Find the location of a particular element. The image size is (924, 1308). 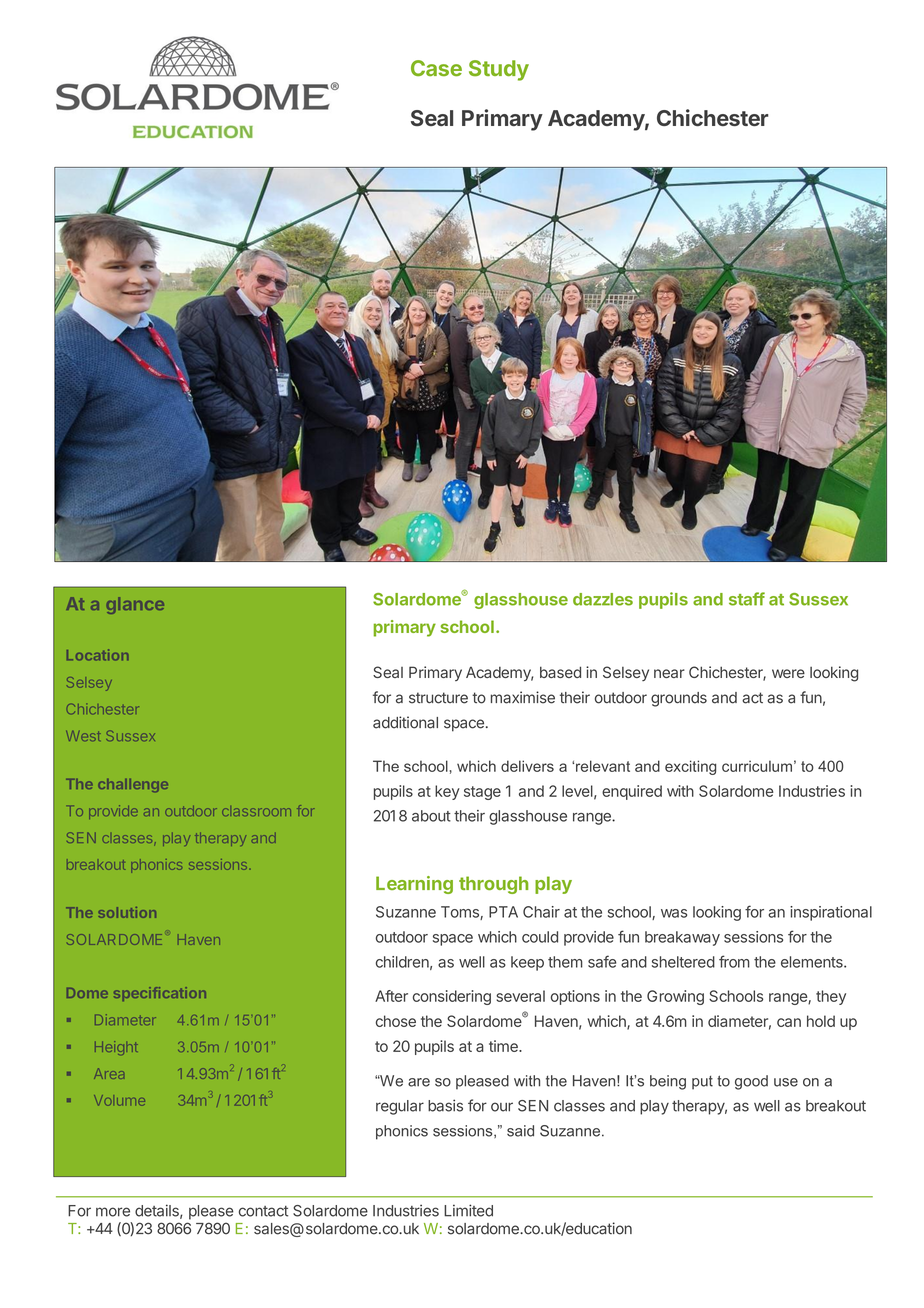

Case is located at coordinates (436, 68).
